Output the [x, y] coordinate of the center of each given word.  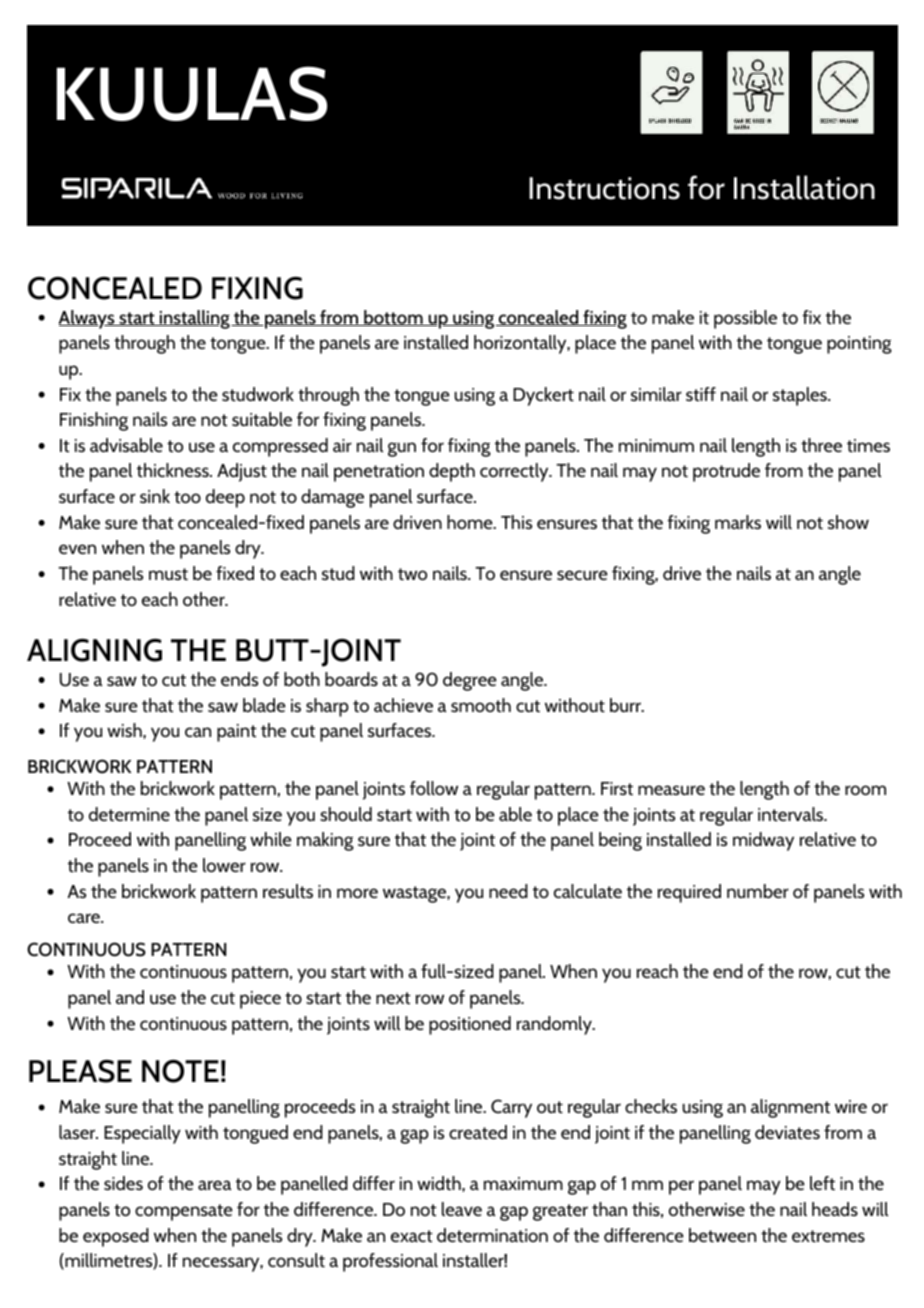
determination [492, 1235]
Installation [804, 187]
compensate [184, 1212]
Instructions [604, 188]
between [722, 1235]
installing [195, 319]
